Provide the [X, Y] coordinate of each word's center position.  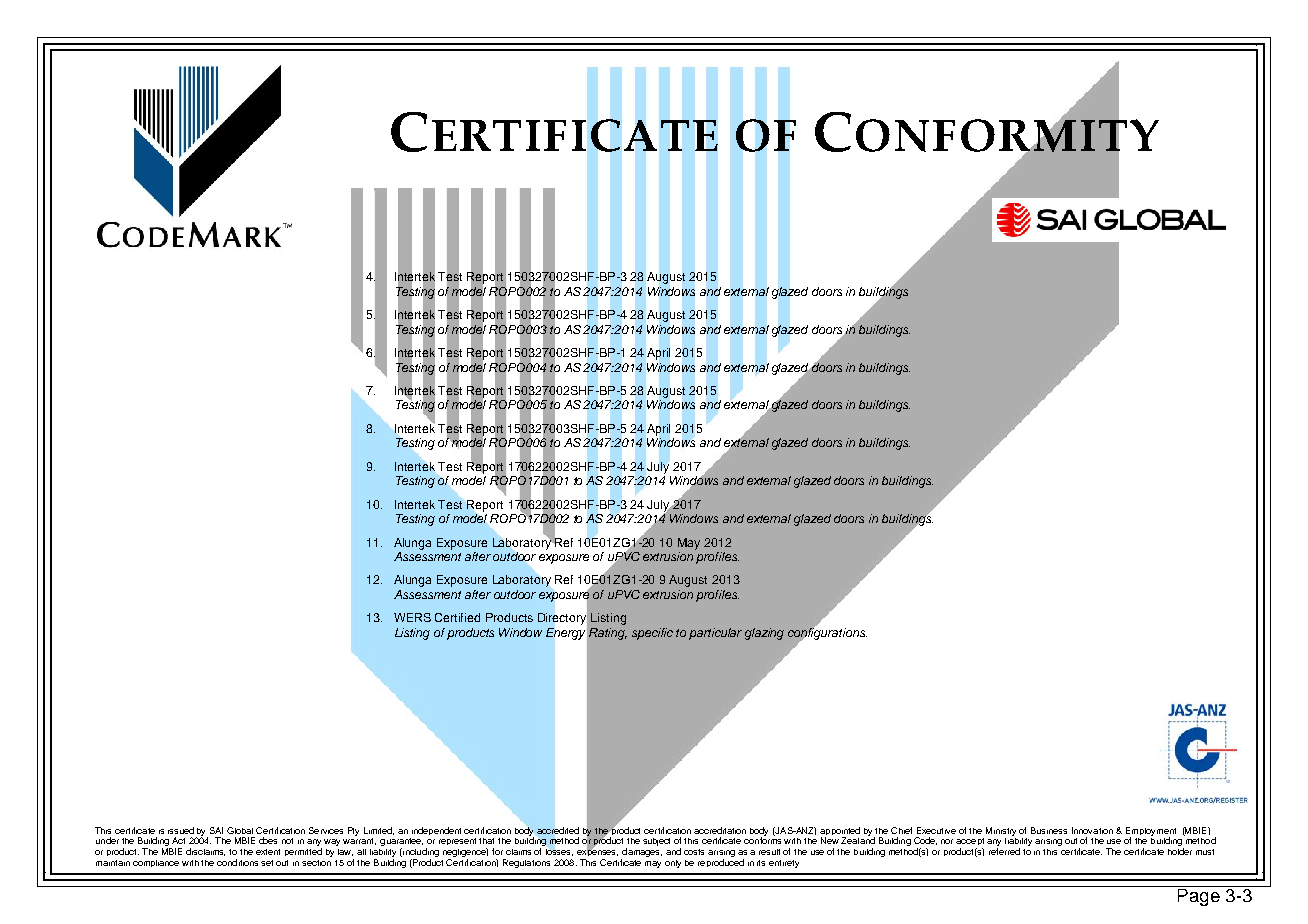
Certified [457, 617]
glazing [764, 634]
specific [652, 634]
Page [1199, 896]
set [267, 863]
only [673, 864]
